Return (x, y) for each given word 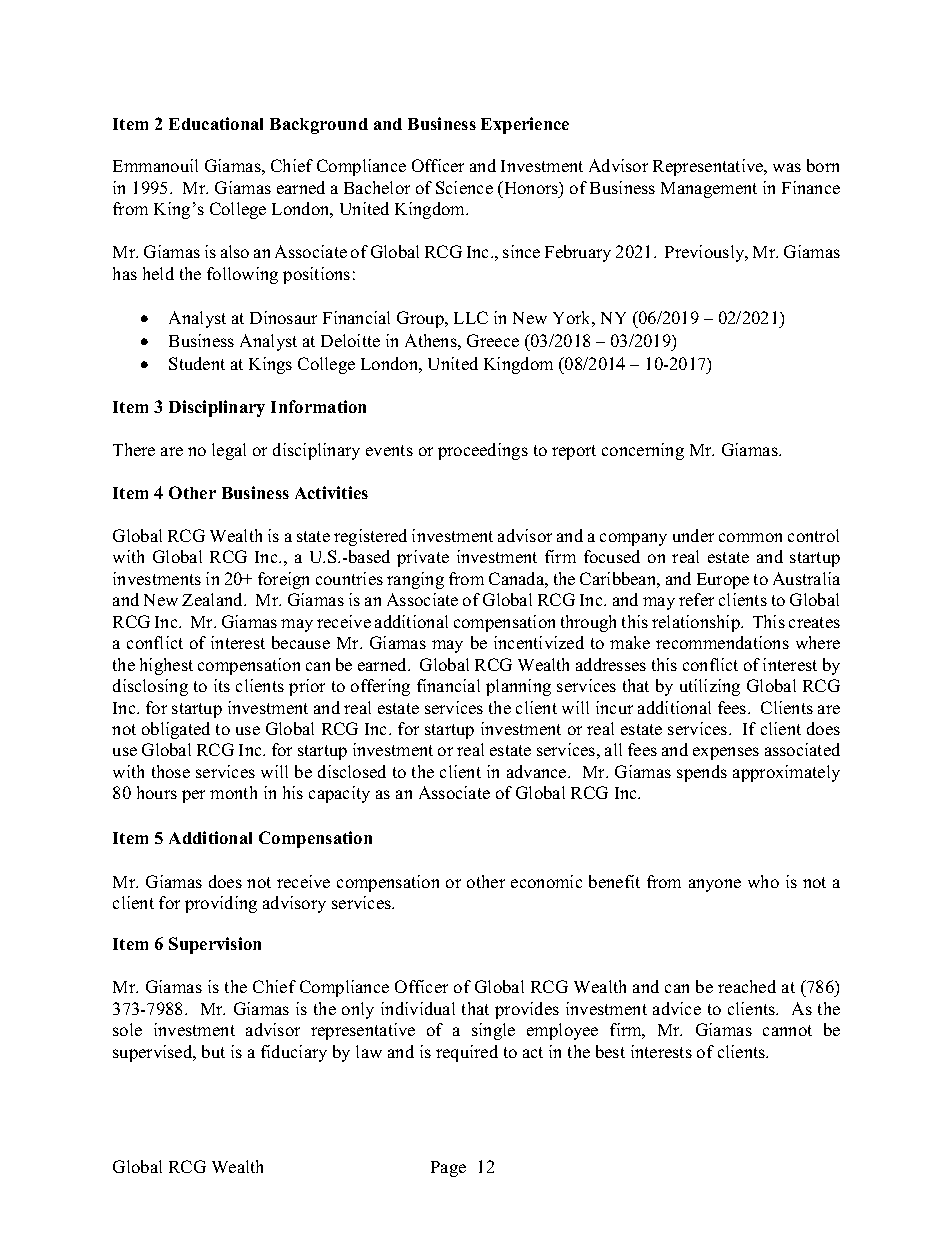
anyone (715, 885)
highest (166, 666)
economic (546, 881)
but (213, 1051)
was (787, 167)
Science (464, 187)
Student (197, 363)
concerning (643, 451)
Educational (216, 123)
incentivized (539, 642)
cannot (787, 1030)
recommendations (722, 642)
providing (221, 904)
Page (448, 1169)
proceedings (483, 451)
